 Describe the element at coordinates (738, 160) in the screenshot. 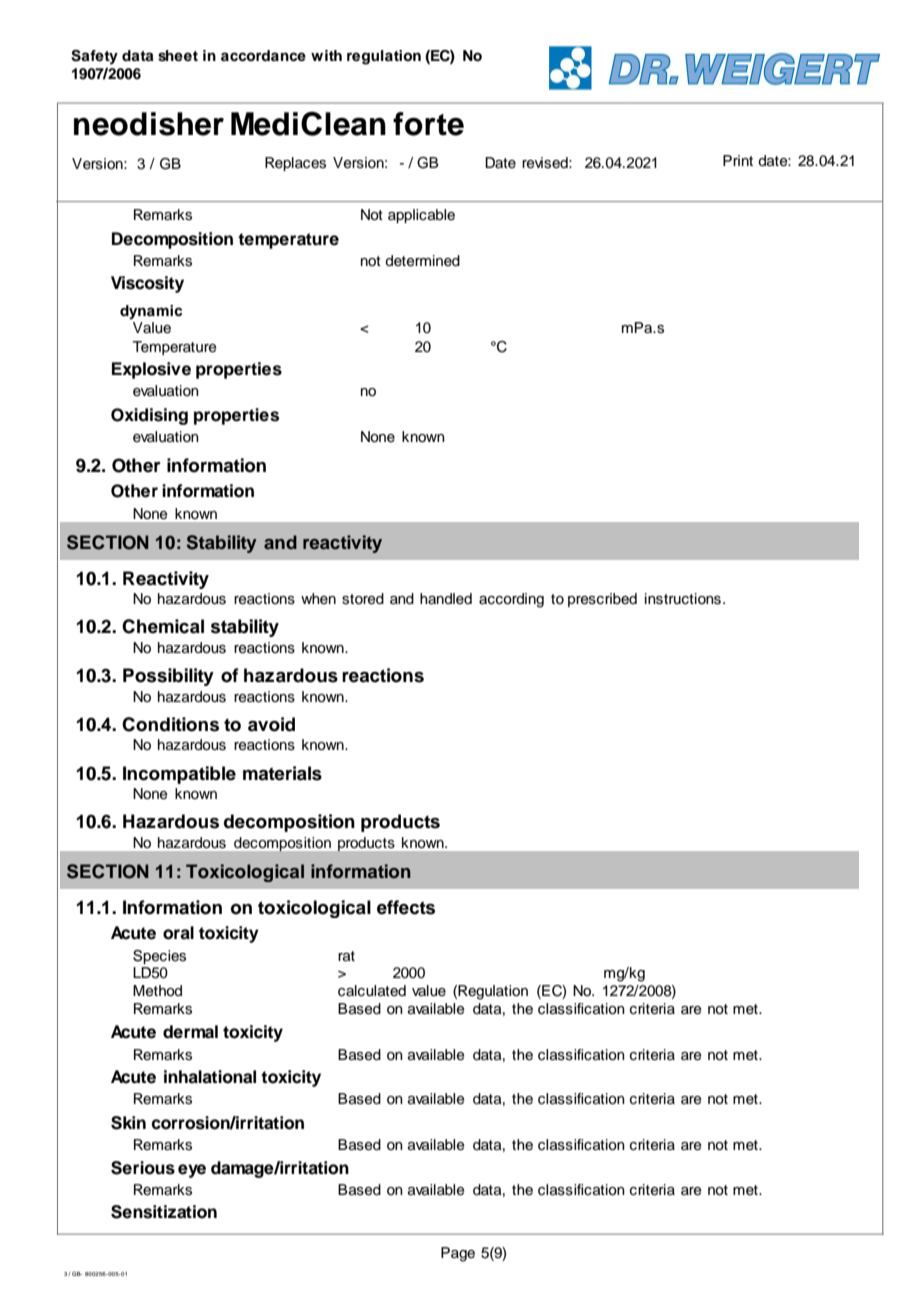

I see `Print` at that location.
